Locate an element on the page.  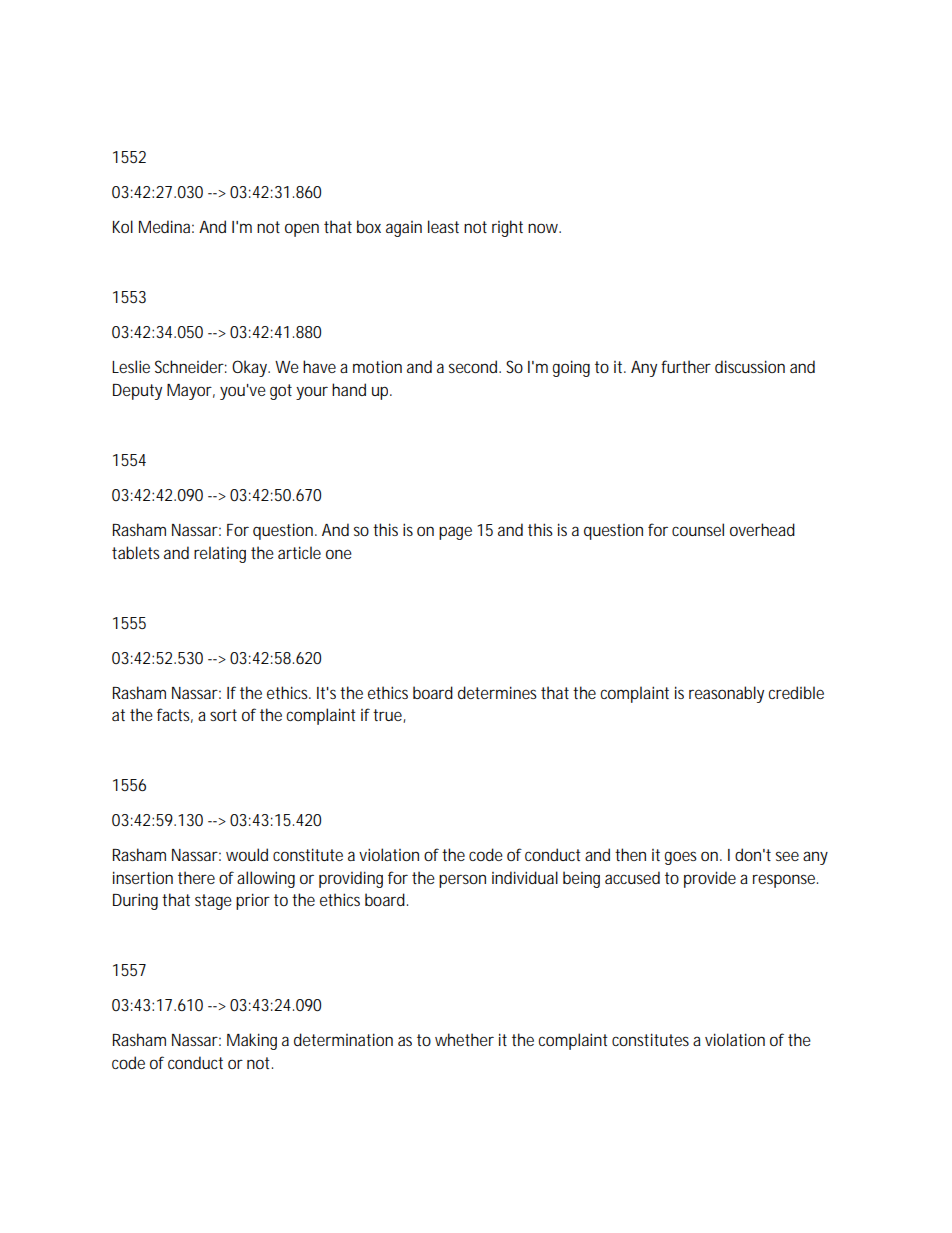
relating is located at coordinates (220, 554).
